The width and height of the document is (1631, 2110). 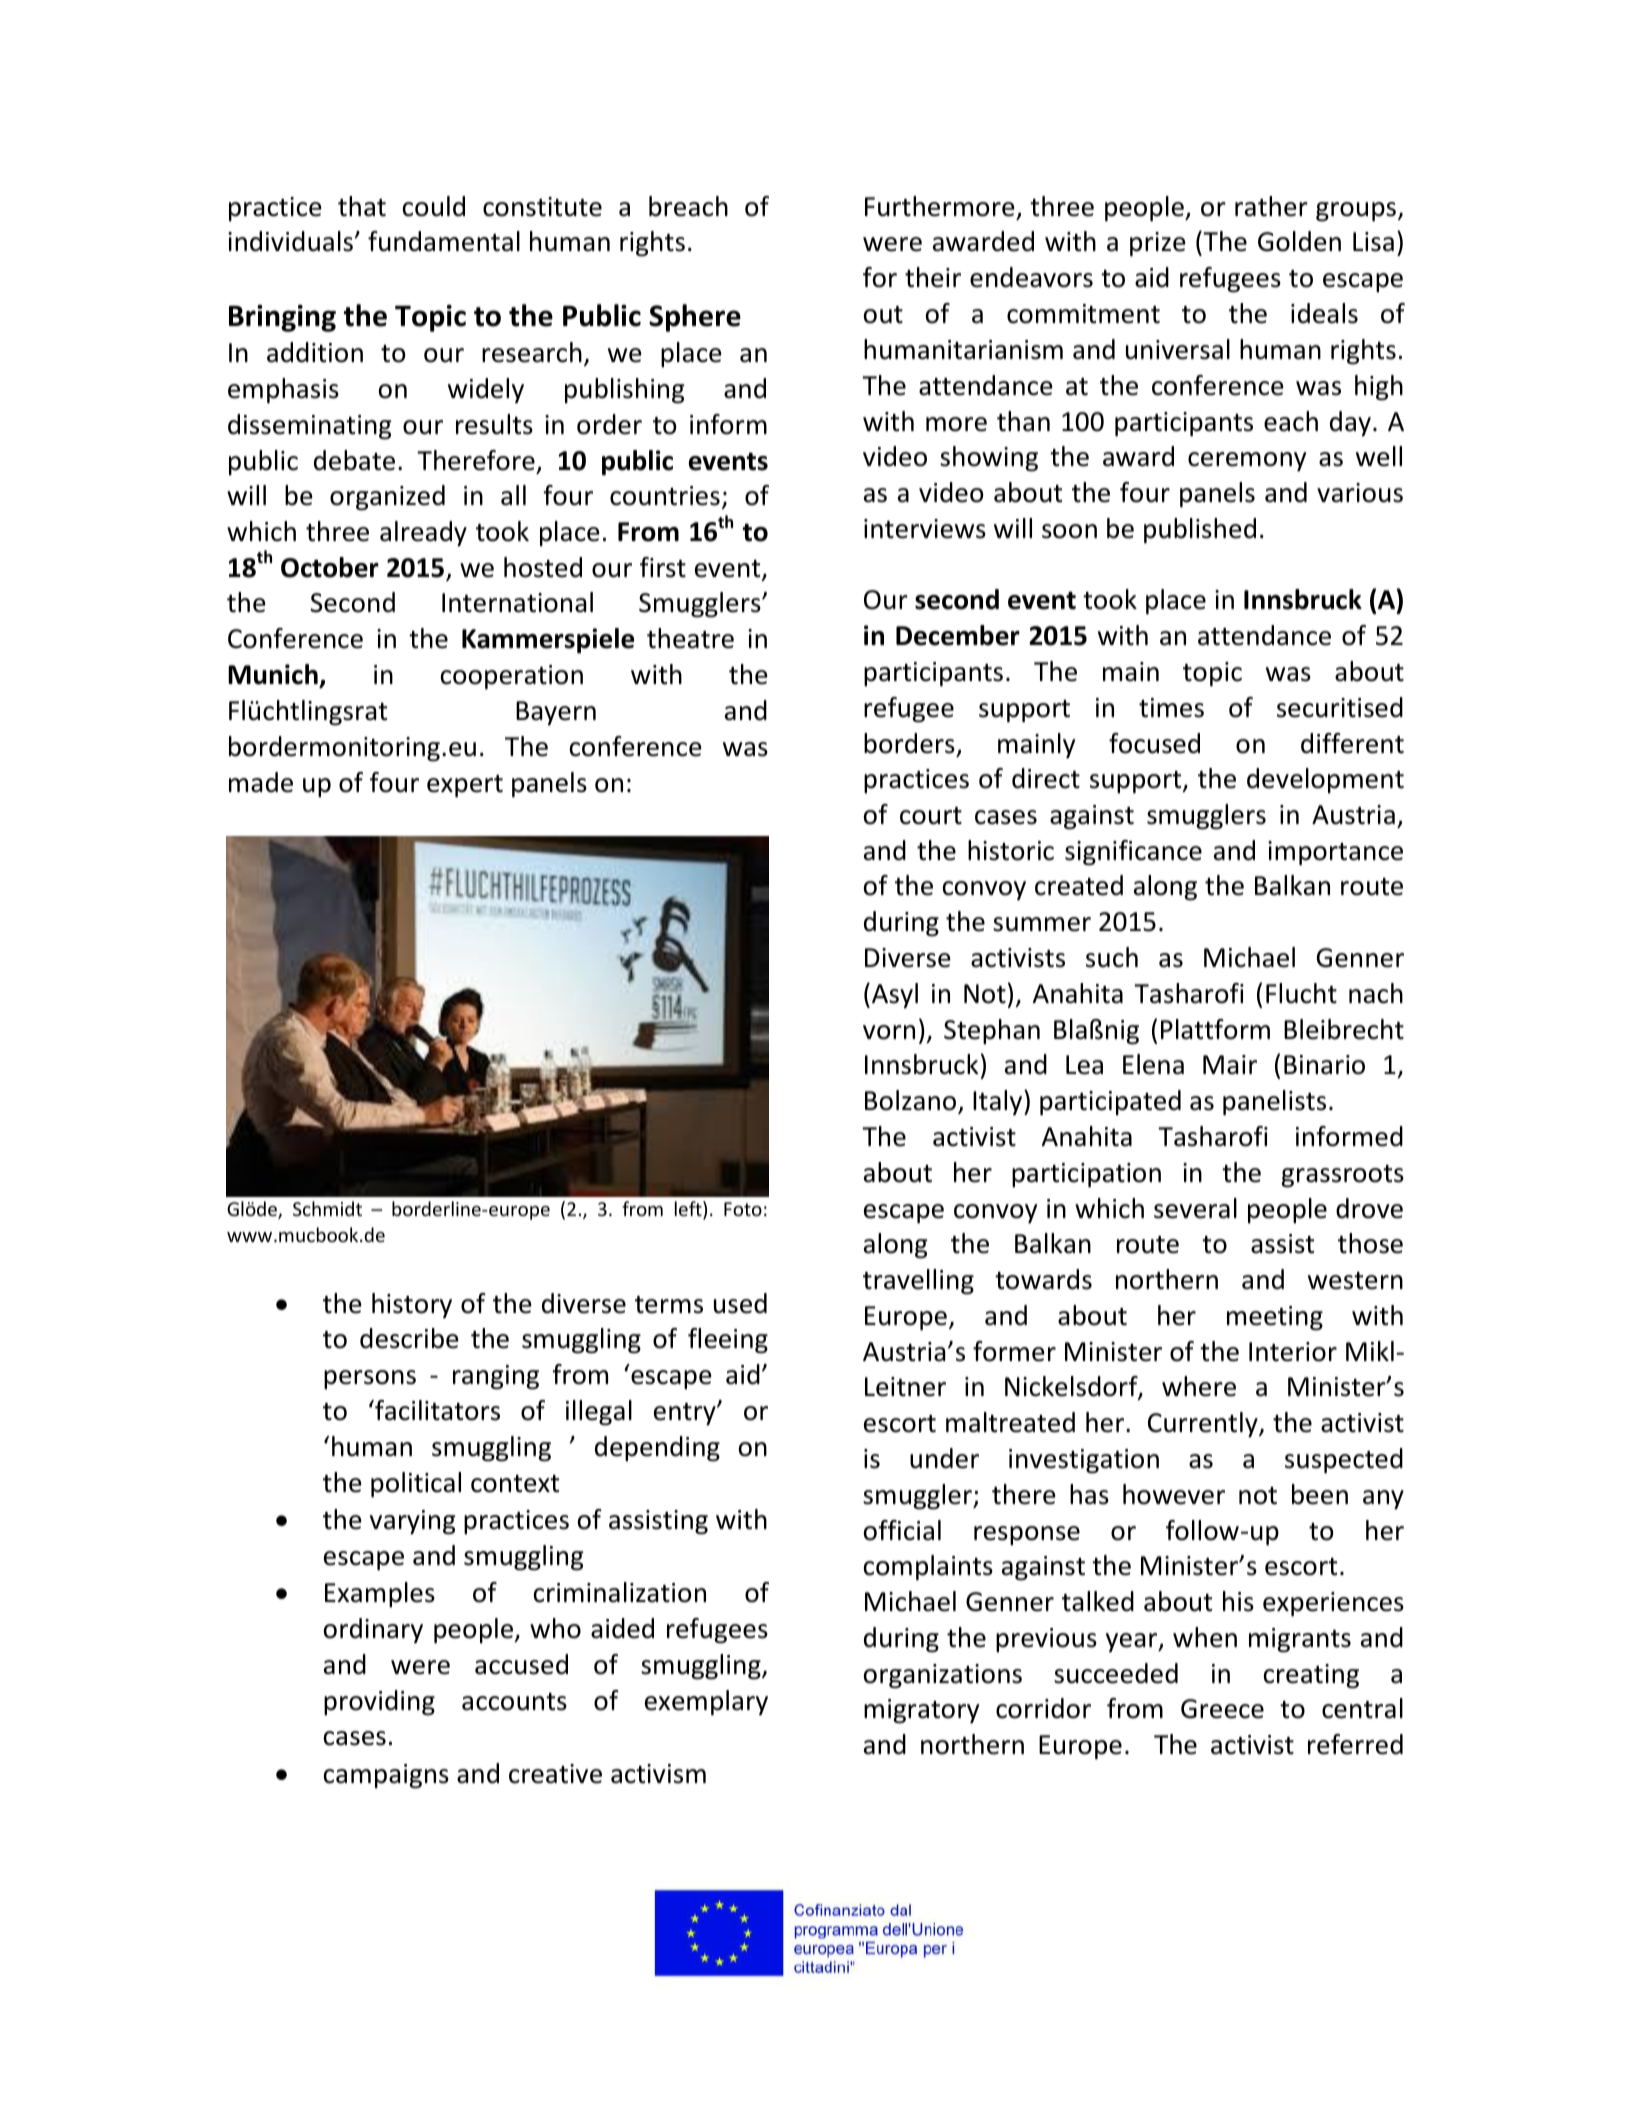 What do you see at coordinates (1200, 531) in the document?
I see `published` at bounding box center [1200, 531].
